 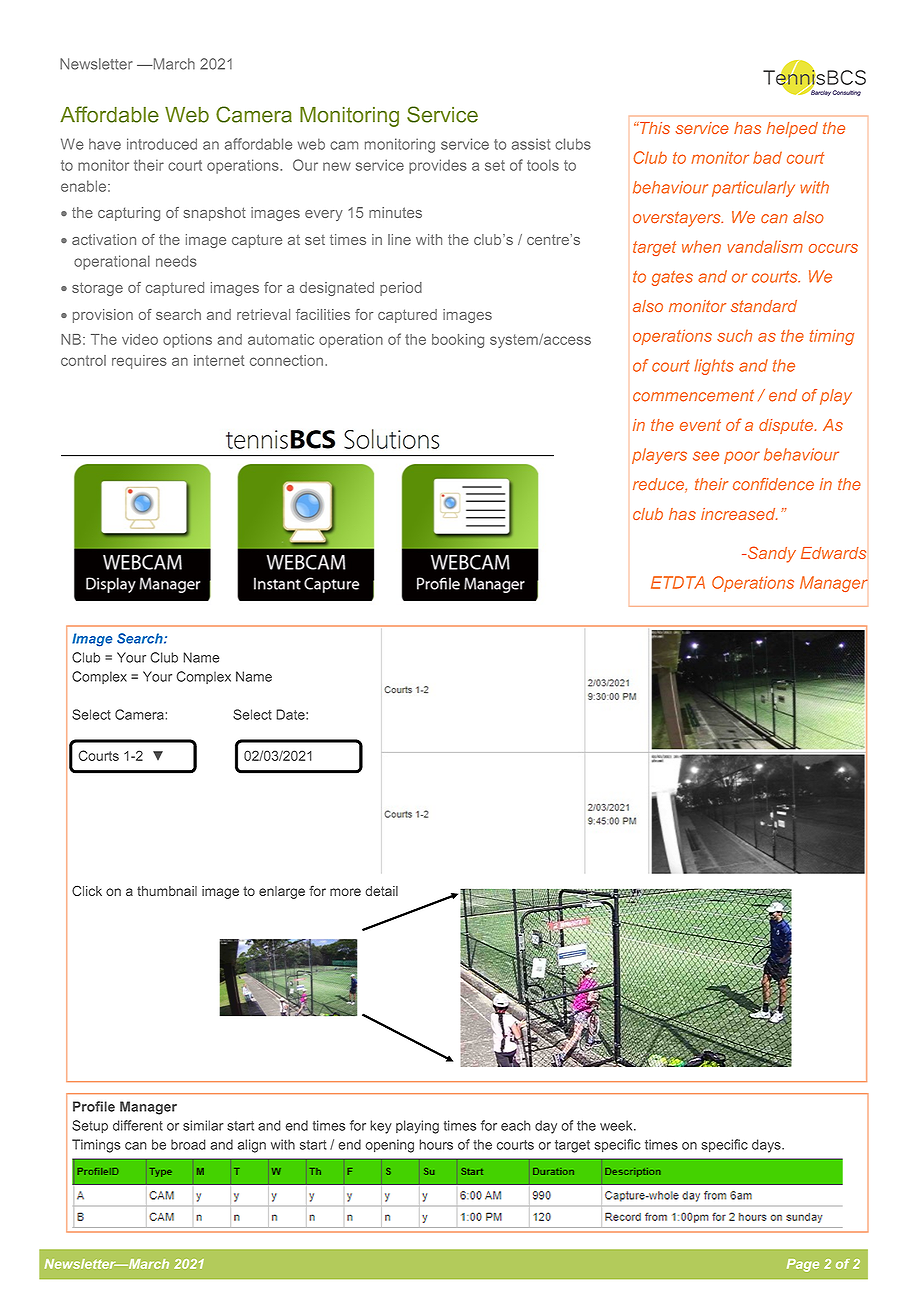 I want to click on detail, so click(x=381, y=891).
